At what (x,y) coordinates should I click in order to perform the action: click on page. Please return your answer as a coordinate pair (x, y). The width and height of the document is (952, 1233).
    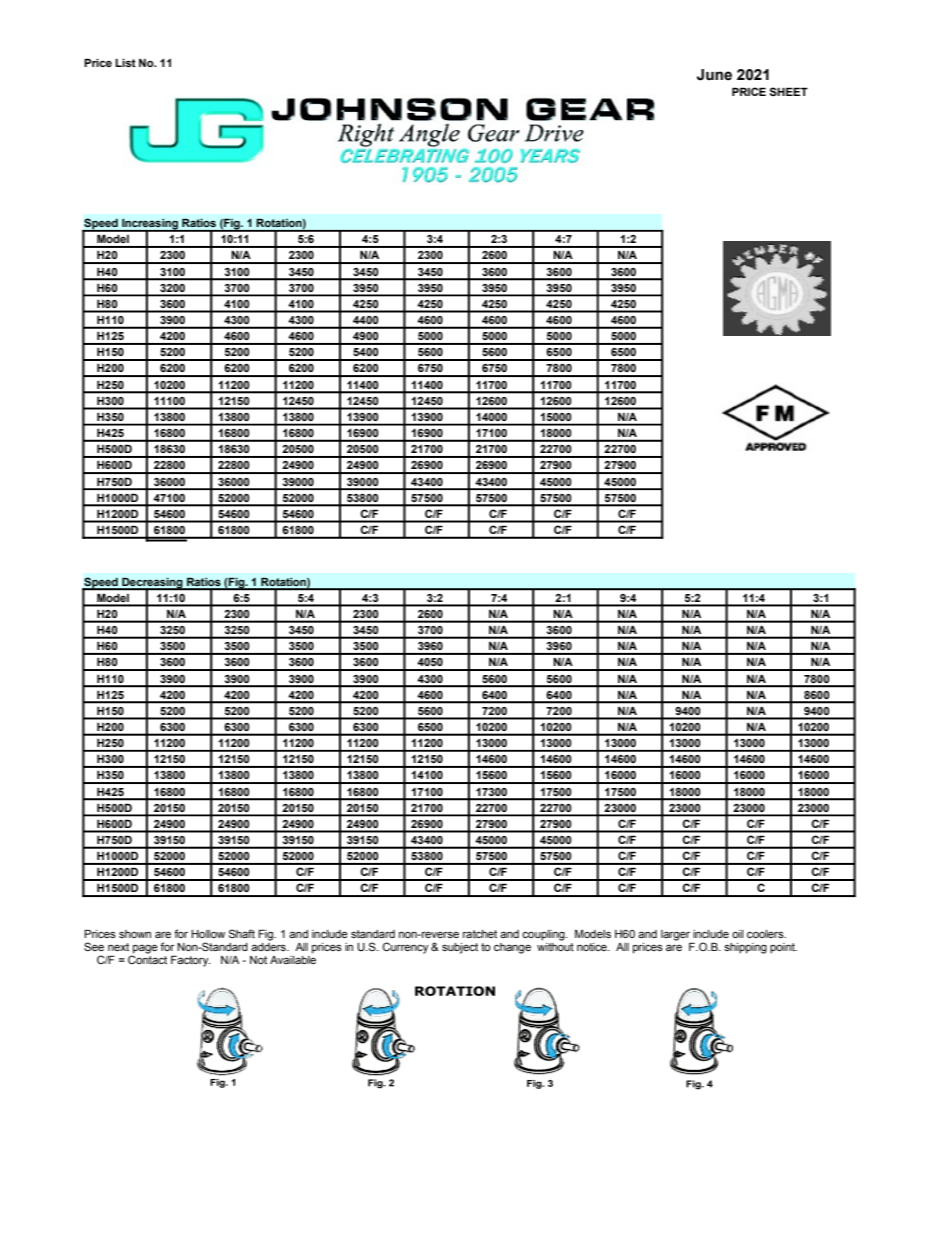
    Looking at the image, I should click on (144, 950).
